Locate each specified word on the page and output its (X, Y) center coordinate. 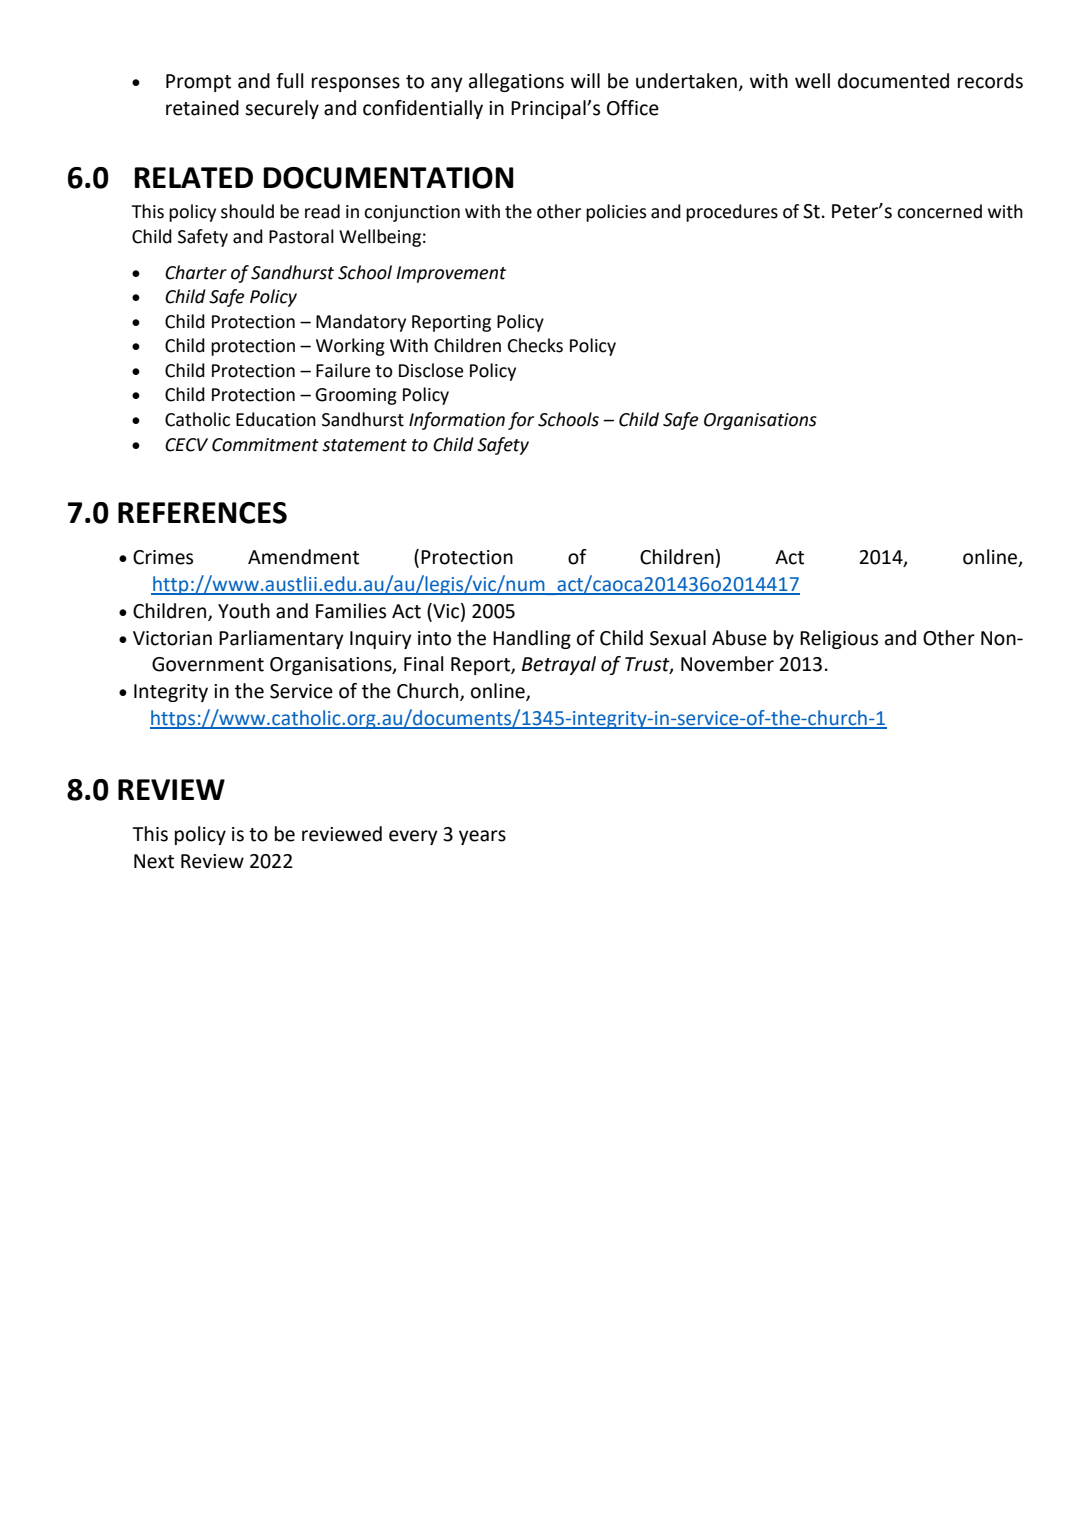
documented (893, 81)
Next (154, 861)
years (482, 837)
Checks (535, 345)
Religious (839, 639)
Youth (244, 611)
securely (282, 109)
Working (350, 347)
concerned (939, 211)
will (585, 80)
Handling (532, 639)
